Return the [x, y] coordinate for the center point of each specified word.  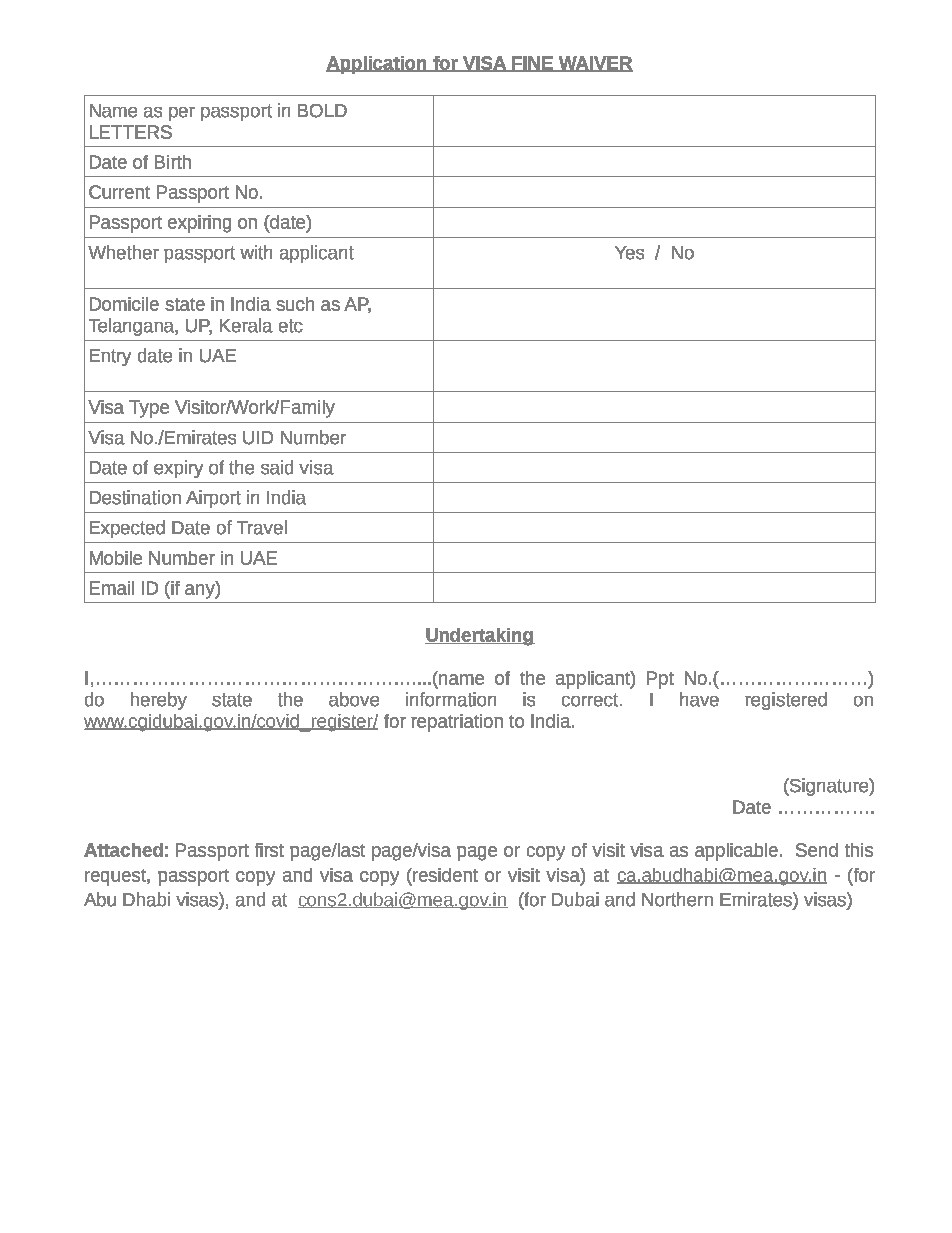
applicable [736, 852]
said [277, 467]
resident [444, 875]
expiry [178, 469]
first [269, 850]
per [182, 114]
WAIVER [594, 64]
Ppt [660, 680]
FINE [532, 64]
